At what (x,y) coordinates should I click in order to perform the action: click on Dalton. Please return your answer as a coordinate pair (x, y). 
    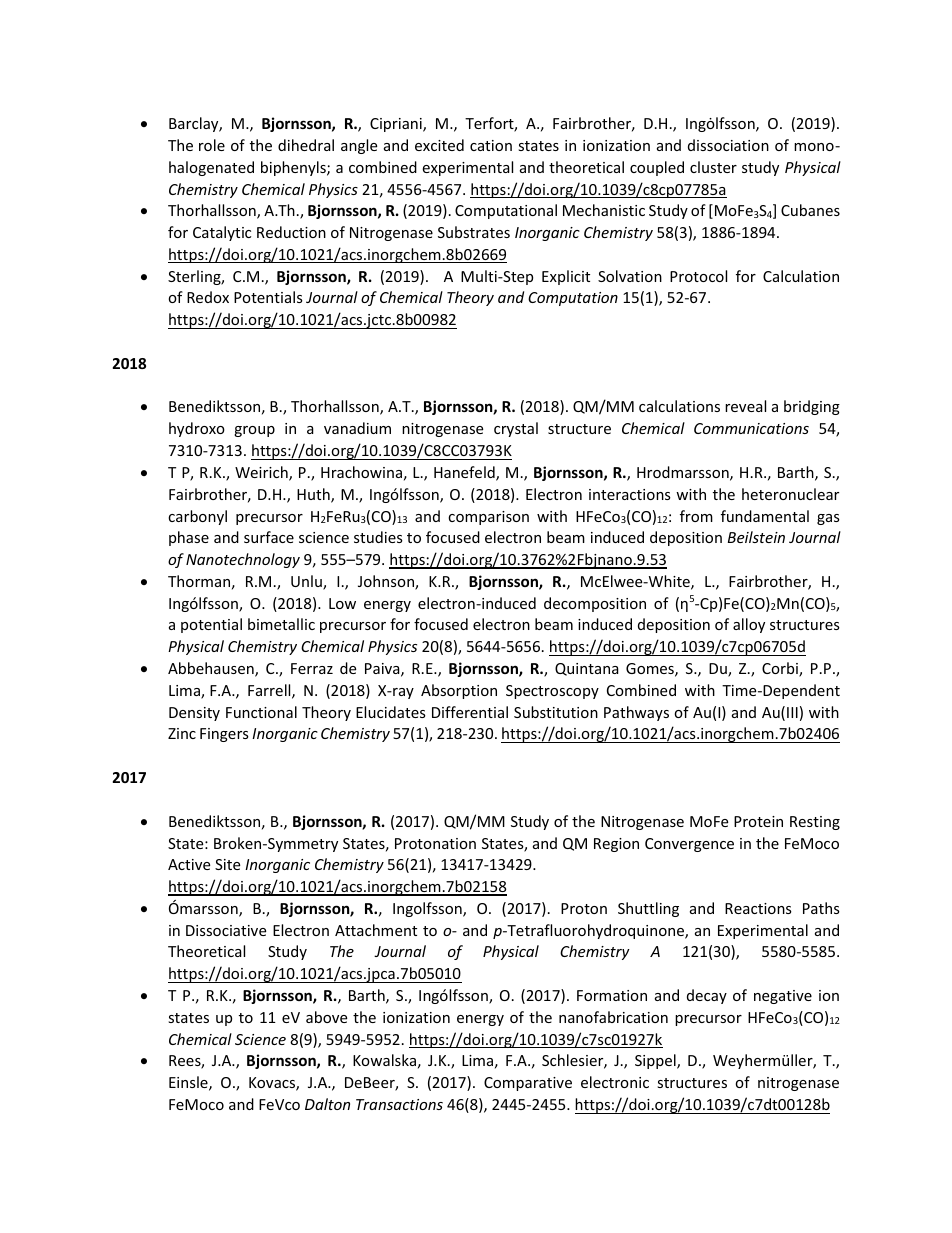
    Looking at the image, I should click on (327, 1104).
